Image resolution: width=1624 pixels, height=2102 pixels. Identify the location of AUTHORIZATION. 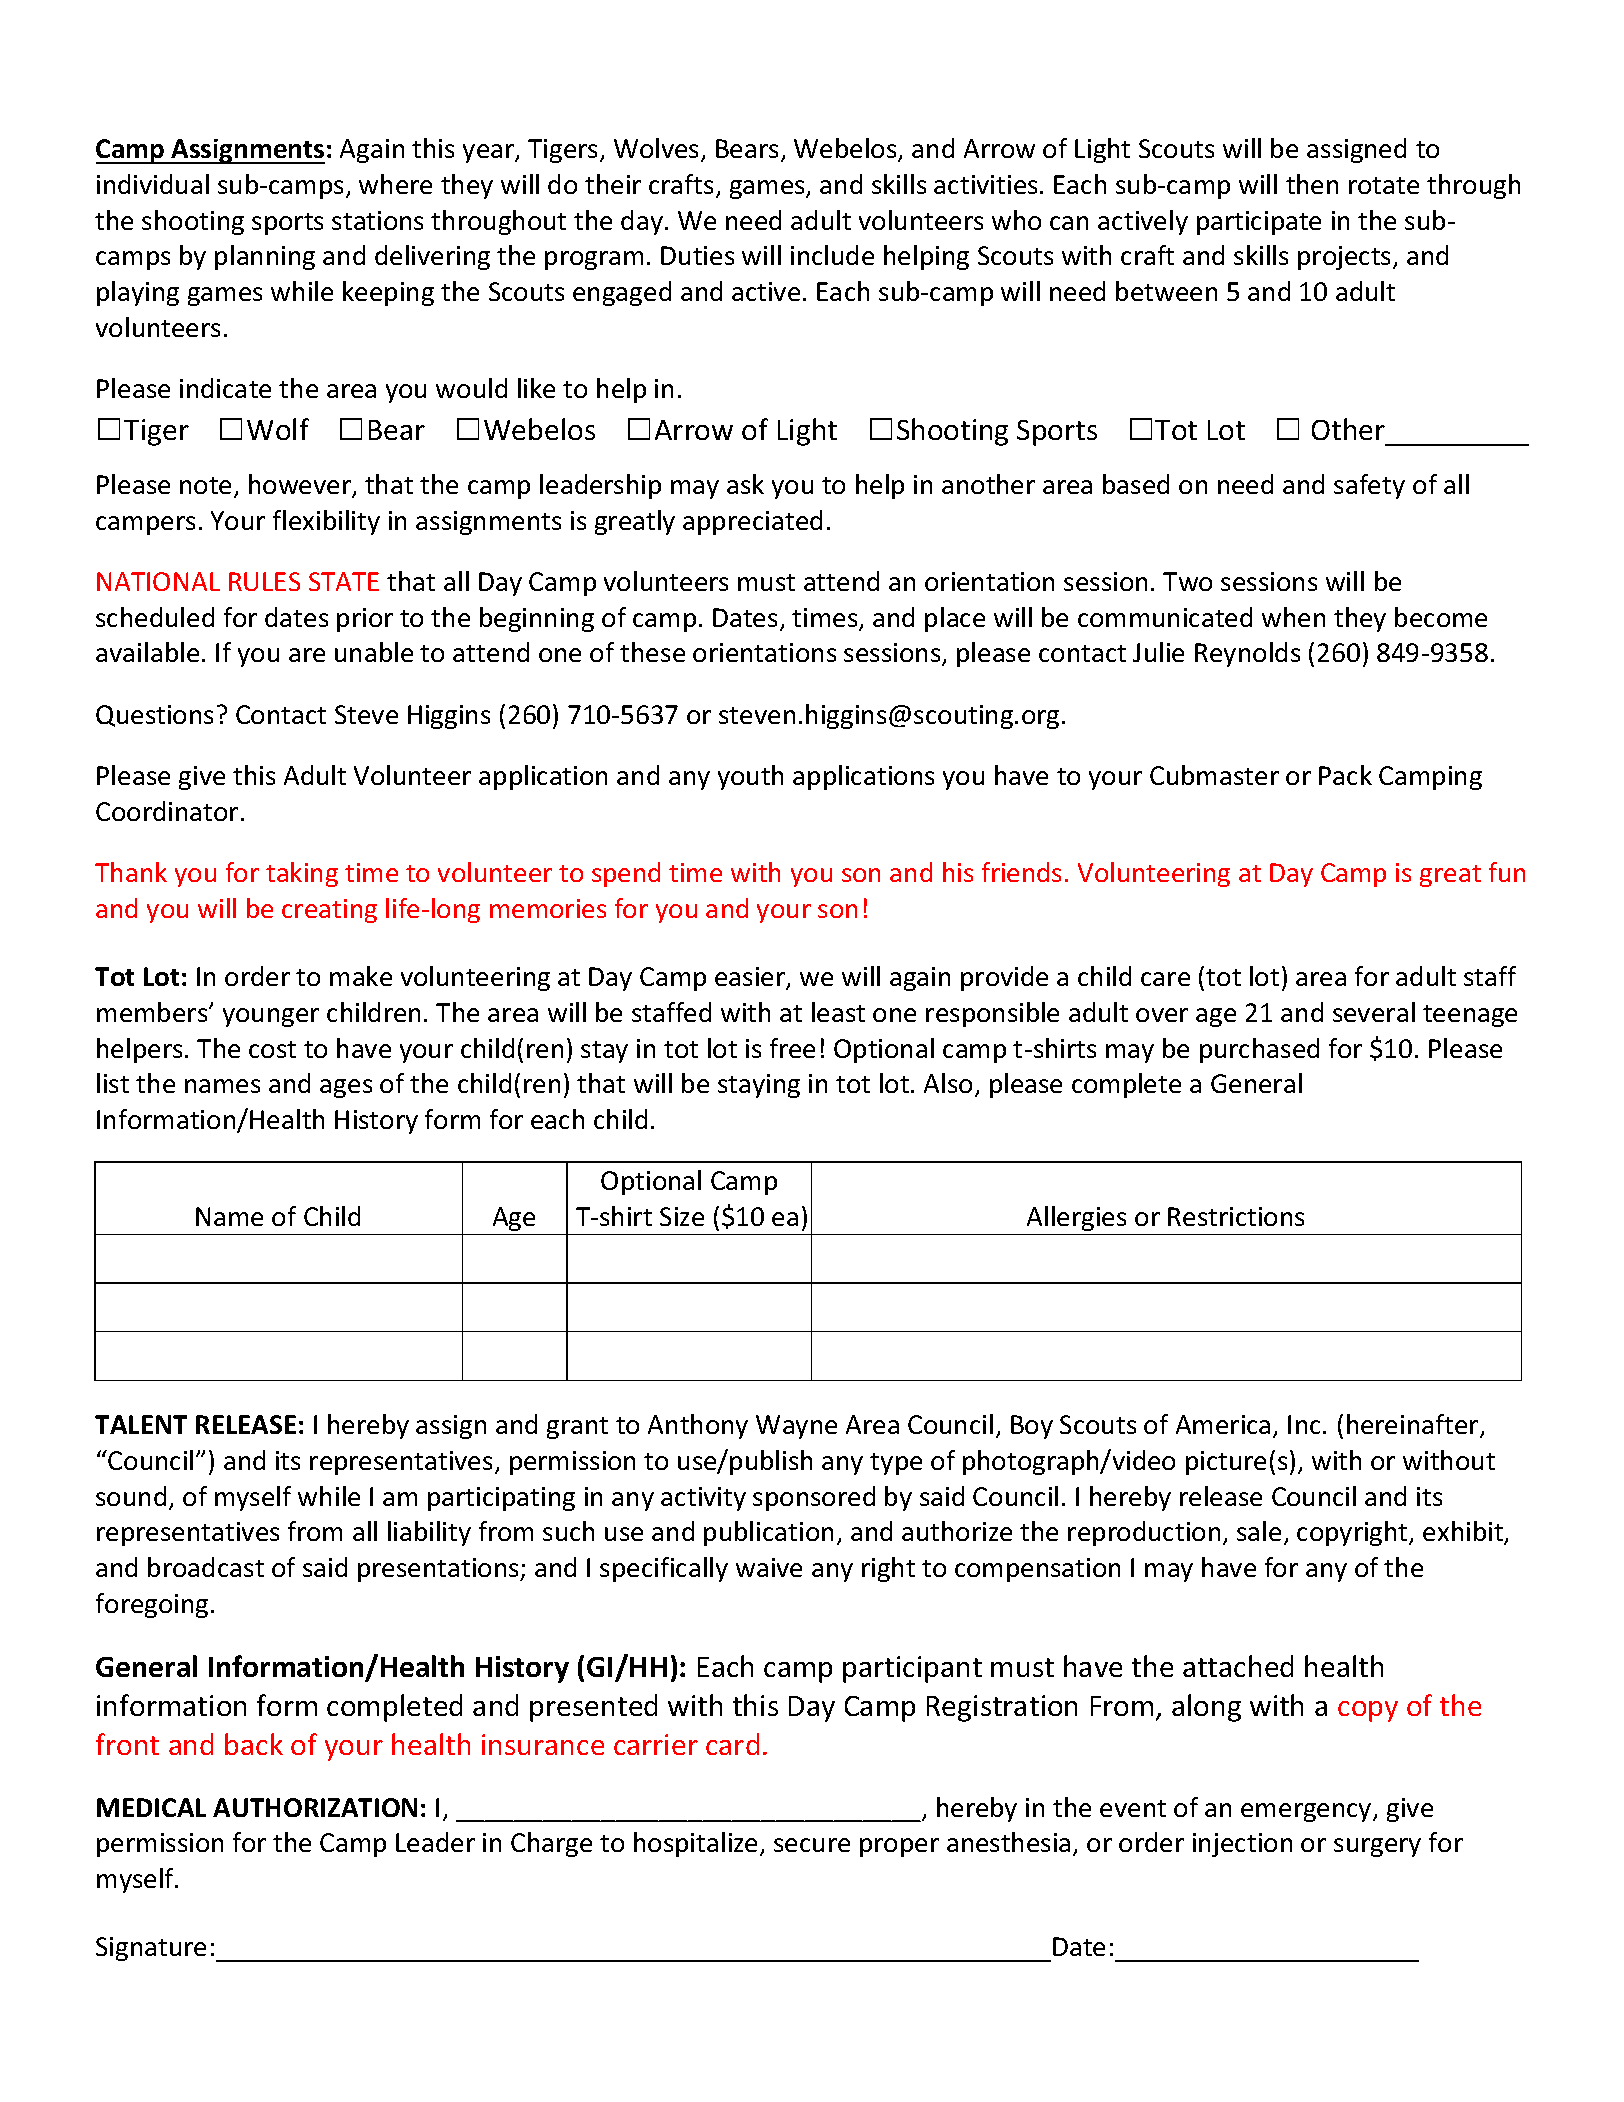
(315, 1807).
